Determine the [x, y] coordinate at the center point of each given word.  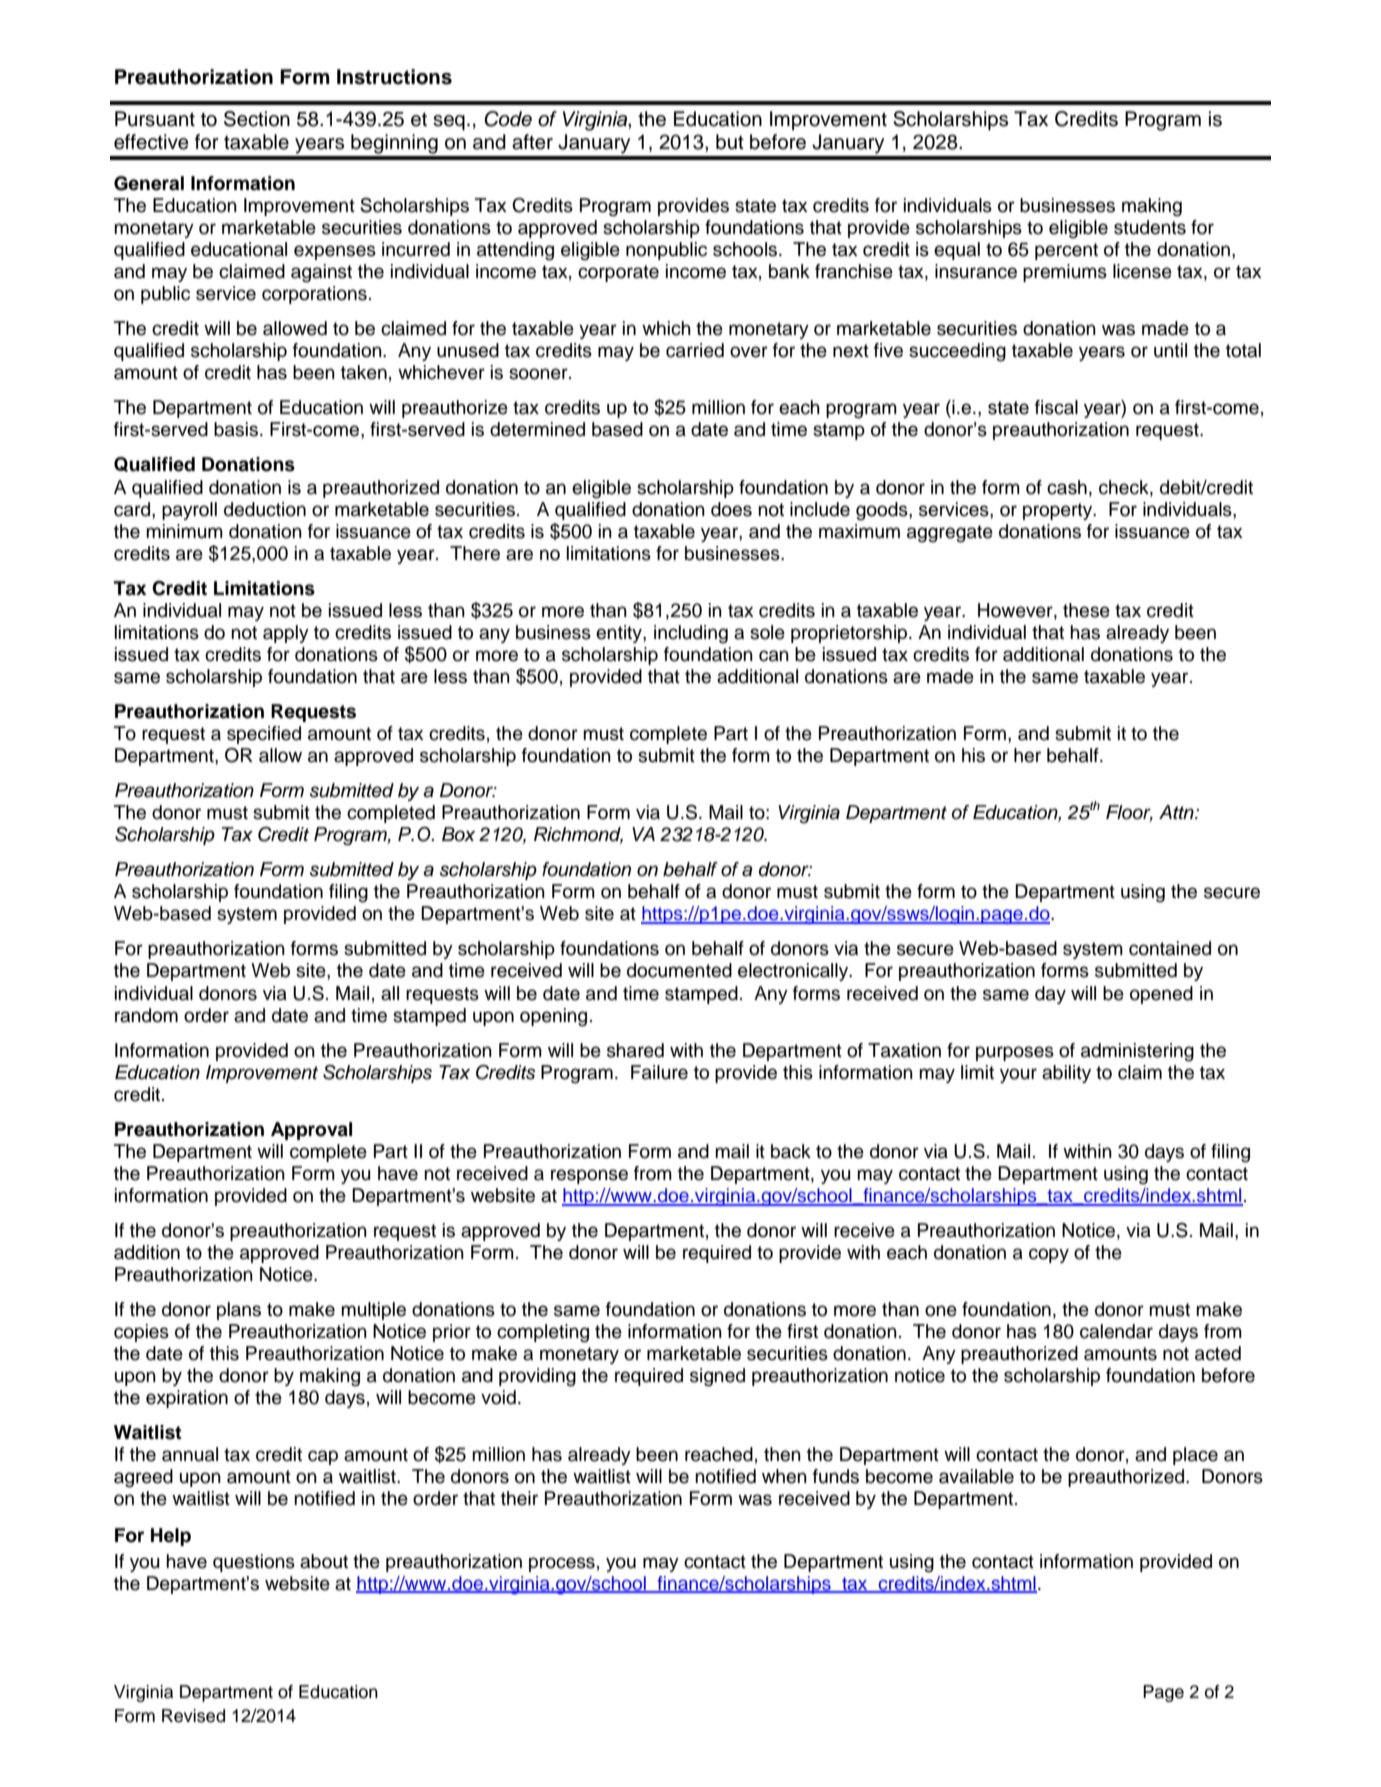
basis [236, 429]
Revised [193, 1716]
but [730, 142]
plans [239, 1311]
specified [264, 735]
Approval [311, 1131]
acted [1218, 1353]
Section [257, 119]
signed [717, 1377]
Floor [1129, 813]
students [1150, 227]
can [774, 656]
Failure [659, 1072]
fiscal [1056, 407]
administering [1137, 1052]
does [731, 509]
